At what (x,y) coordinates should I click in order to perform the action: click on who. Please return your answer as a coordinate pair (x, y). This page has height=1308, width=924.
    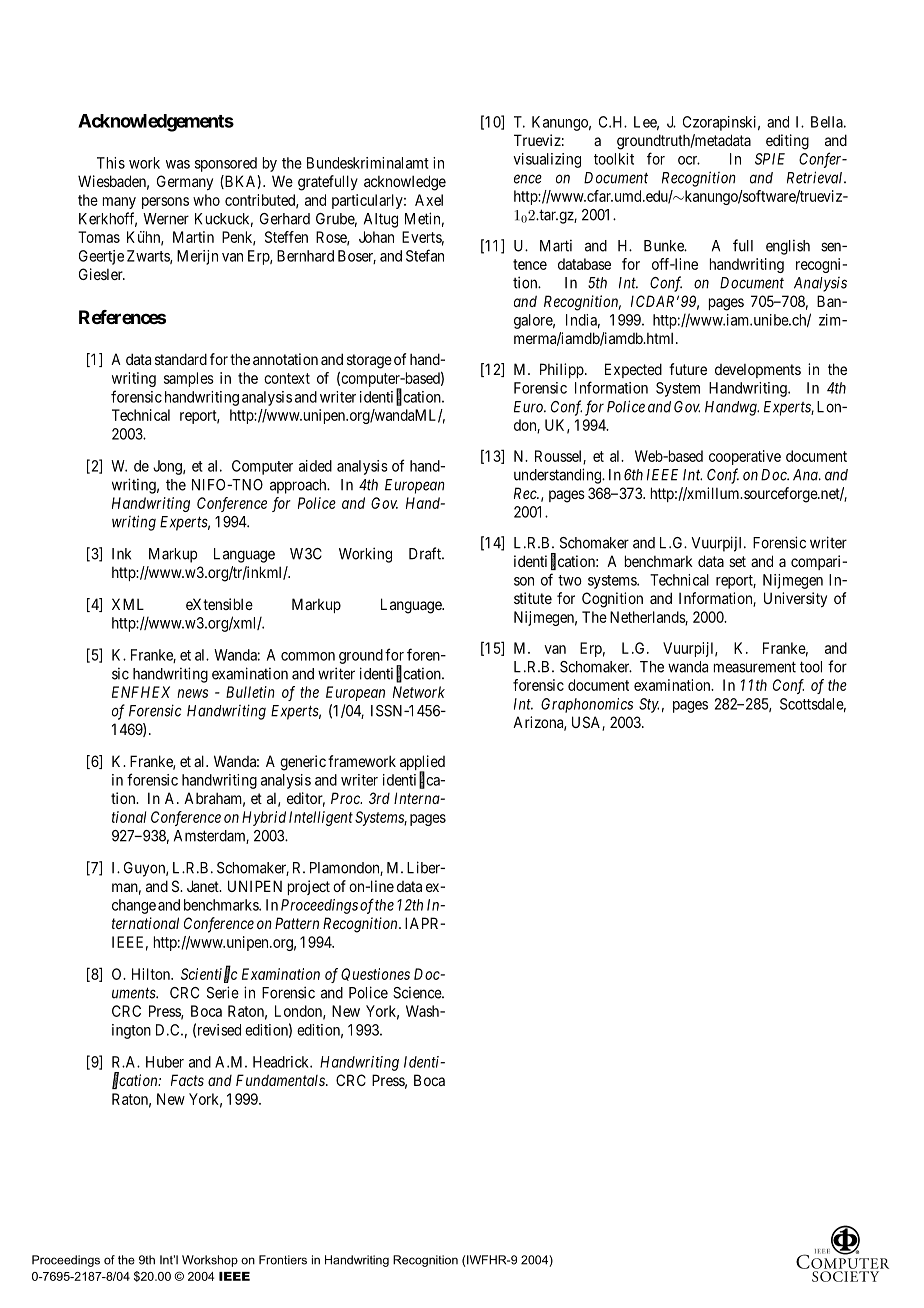
    Looking at the image, I should click on (206, 200).
